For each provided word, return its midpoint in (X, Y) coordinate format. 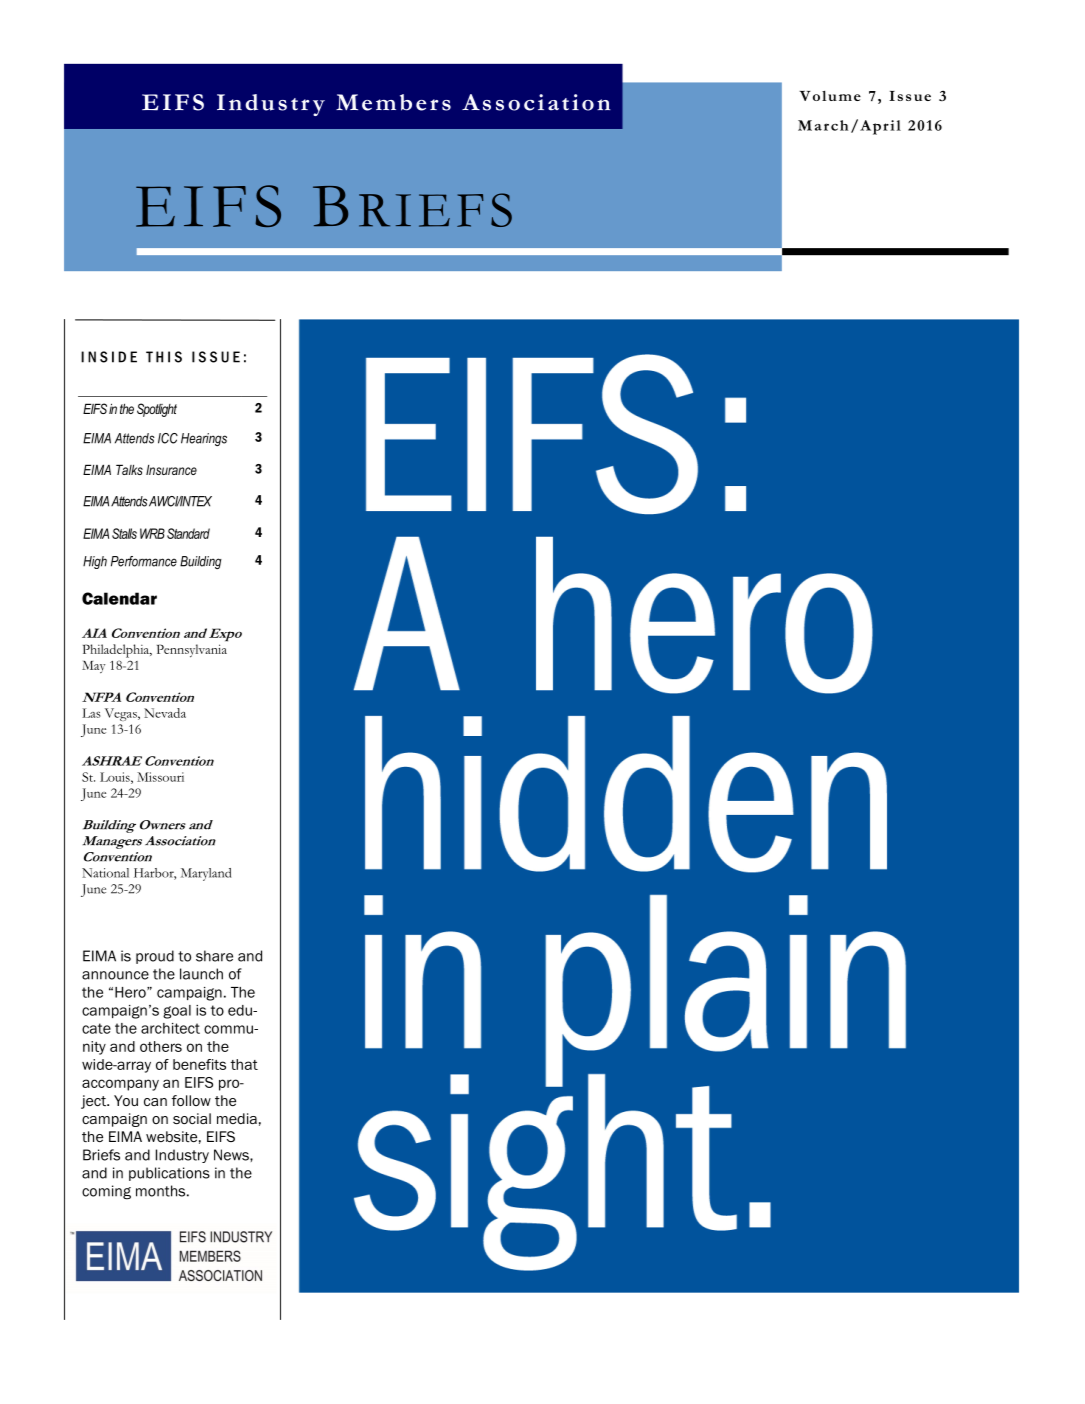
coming (106, 1192)
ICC (168, 438)
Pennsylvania (192, 651)
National (105, 873)
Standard (188, 533)
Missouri (160, 777)
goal (177, 1012)
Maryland (206, 874)
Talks (129, 469)
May (93, 667)
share (214, 956)
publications (169, 1174)
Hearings (204, 439)
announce (115, 975)
